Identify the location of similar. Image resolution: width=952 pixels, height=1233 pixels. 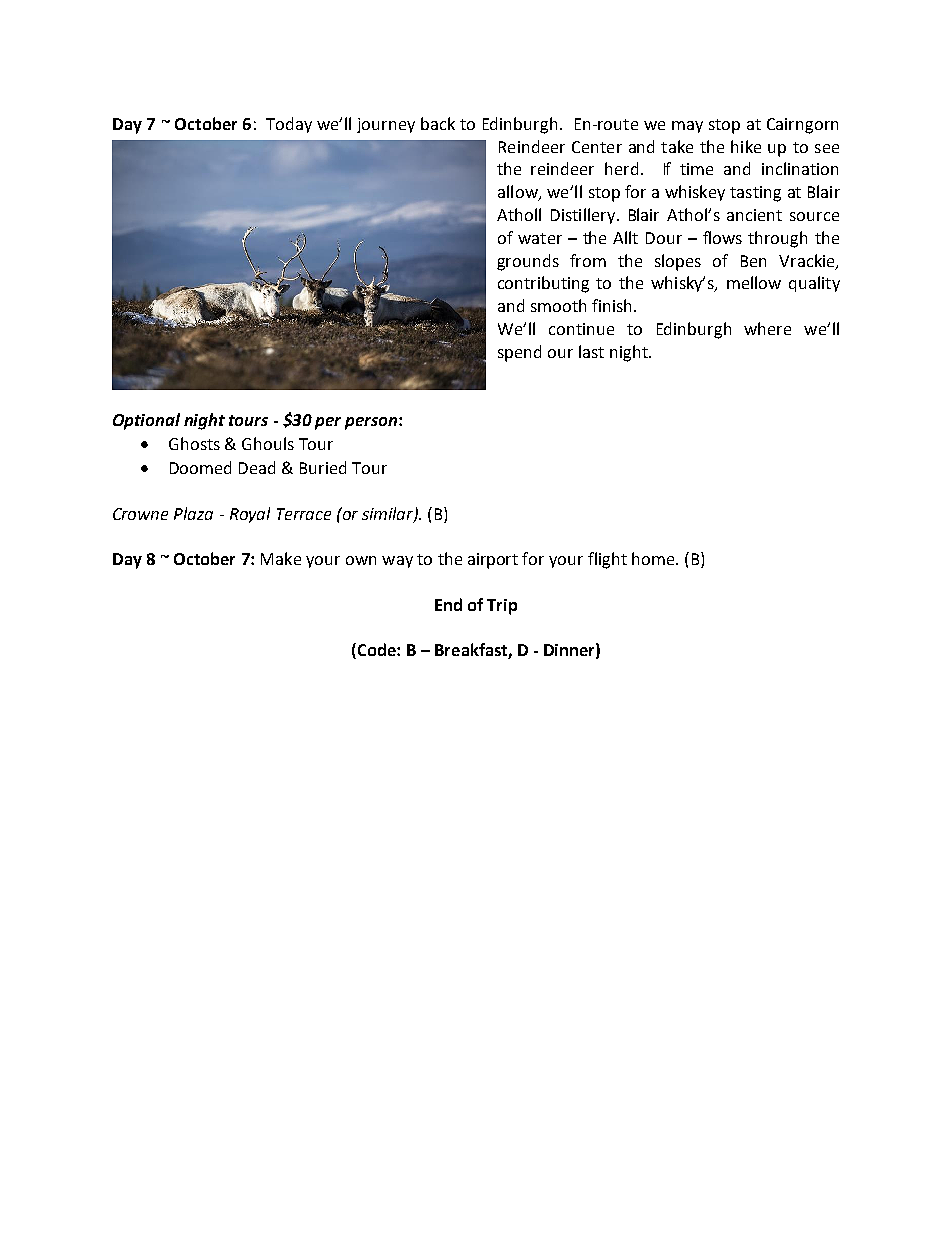
(388, 514).
